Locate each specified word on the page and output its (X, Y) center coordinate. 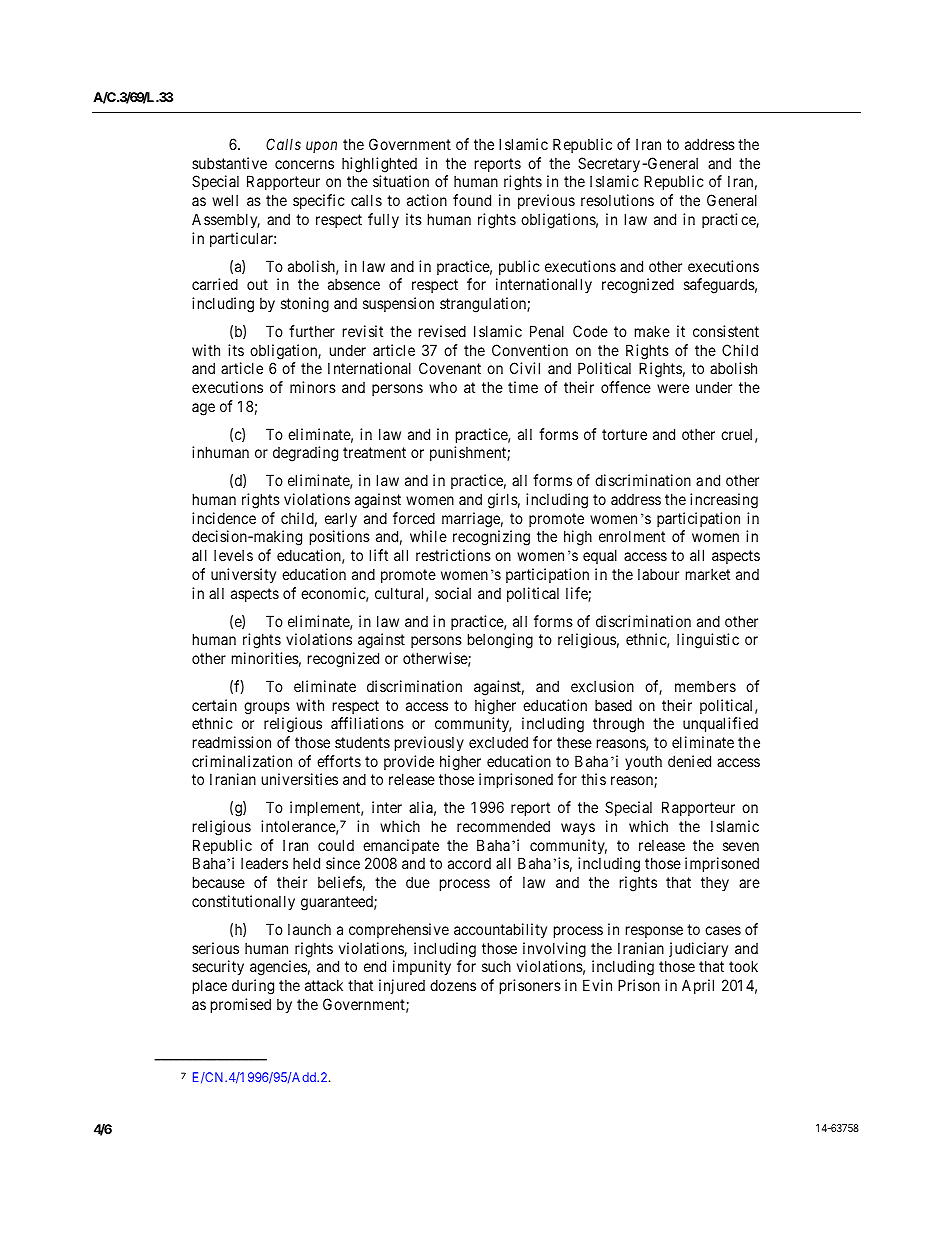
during (253, 987)
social (453, 593)
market (708, 574)
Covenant (450, 368)
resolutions (617, 200)
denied (689, 761)
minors (313, 387)
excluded (498, 742)
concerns (304, 164)
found (472, 200)
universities (300, 779)
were (673, 388)
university (243, 575)
